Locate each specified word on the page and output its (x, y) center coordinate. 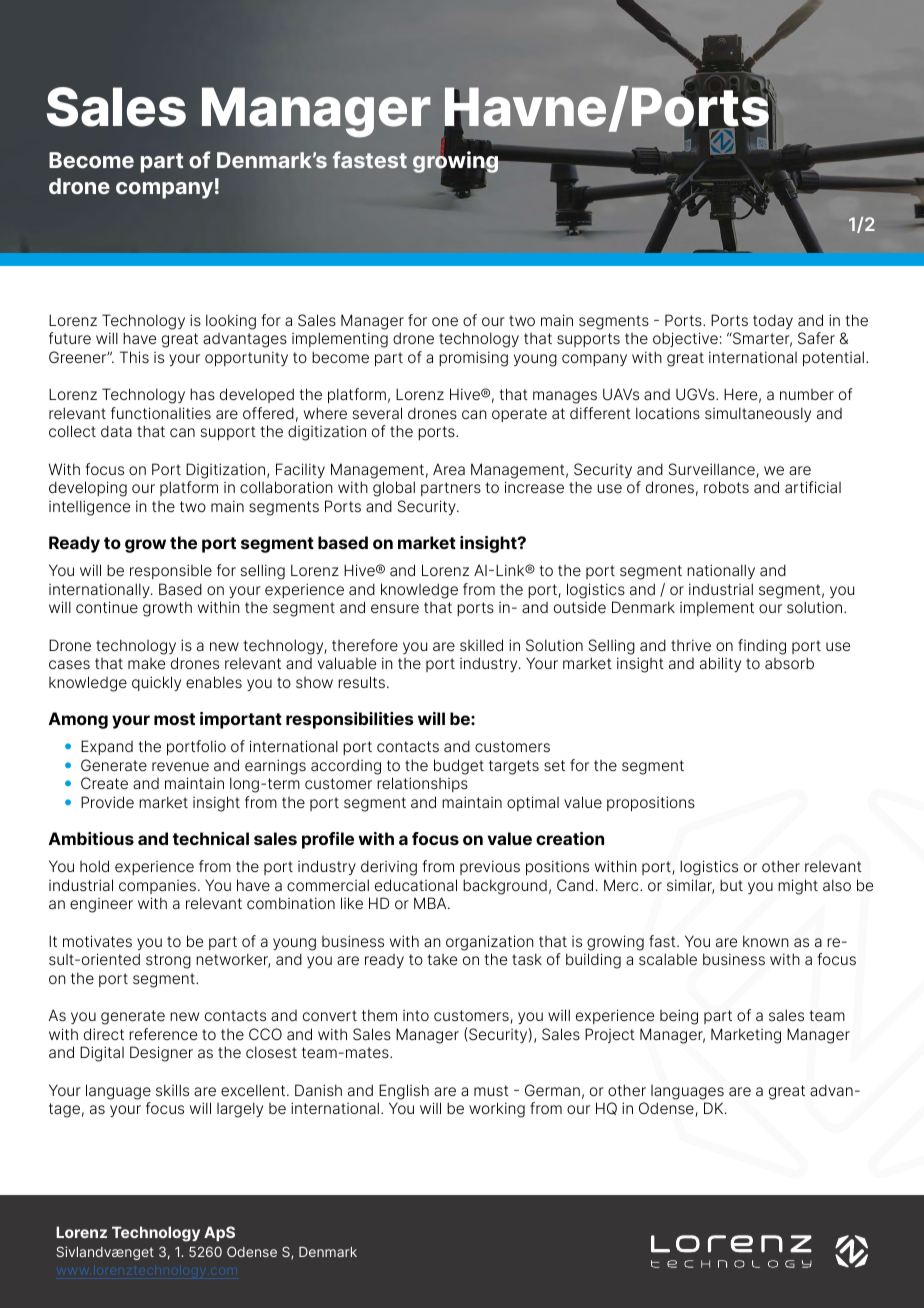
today (773, 321)
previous (490, 867)
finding (762, 647)
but (731, 885)
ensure (395, 608)
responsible (171, 571)
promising (473, 359)
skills (172, 1090)
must (491, 1090)
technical (211, 838)
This (134, 357)
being (679, 1017)
